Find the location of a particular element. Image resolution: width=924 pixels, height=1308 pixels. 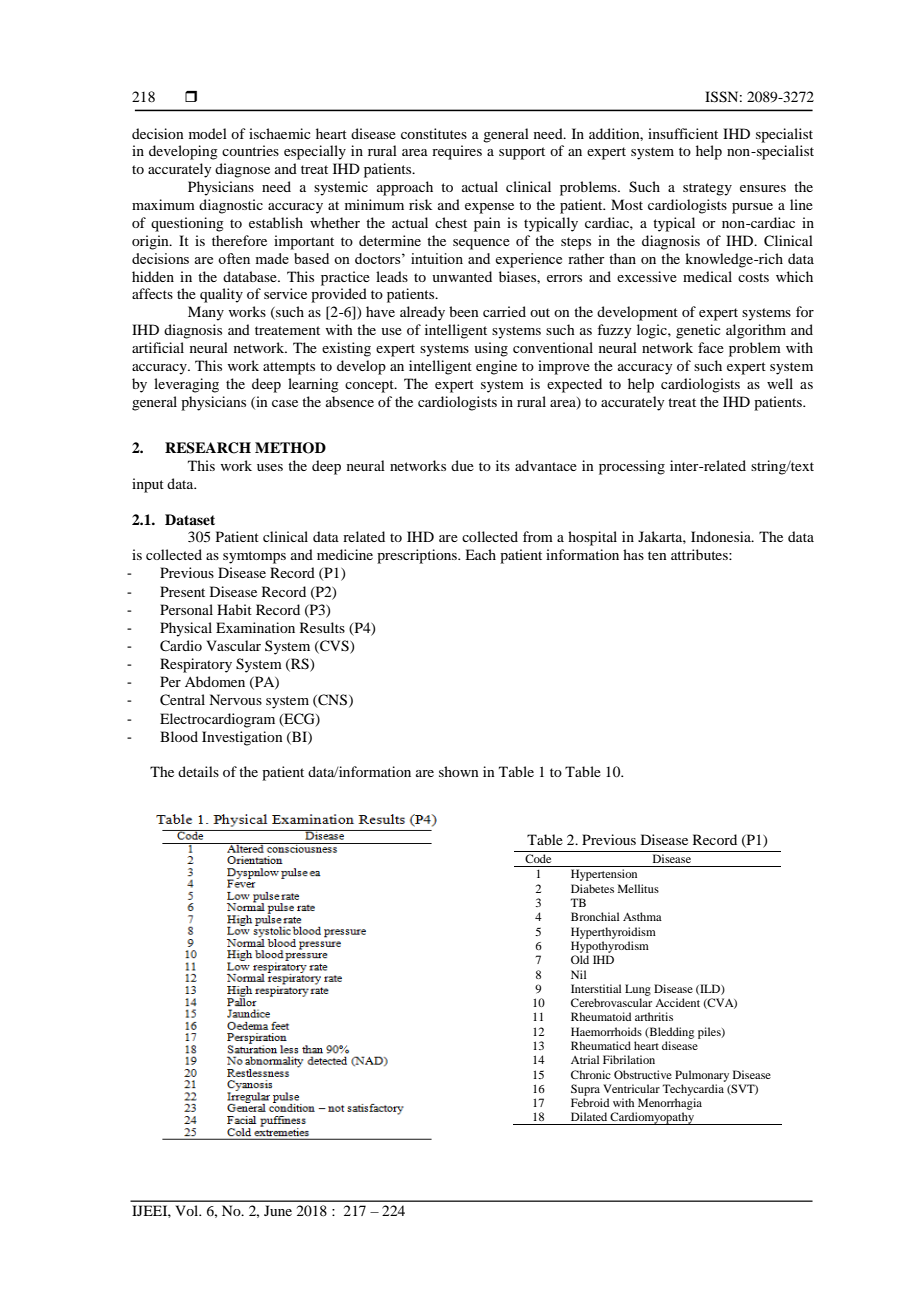

shown is located at coordinates (459, 771).
